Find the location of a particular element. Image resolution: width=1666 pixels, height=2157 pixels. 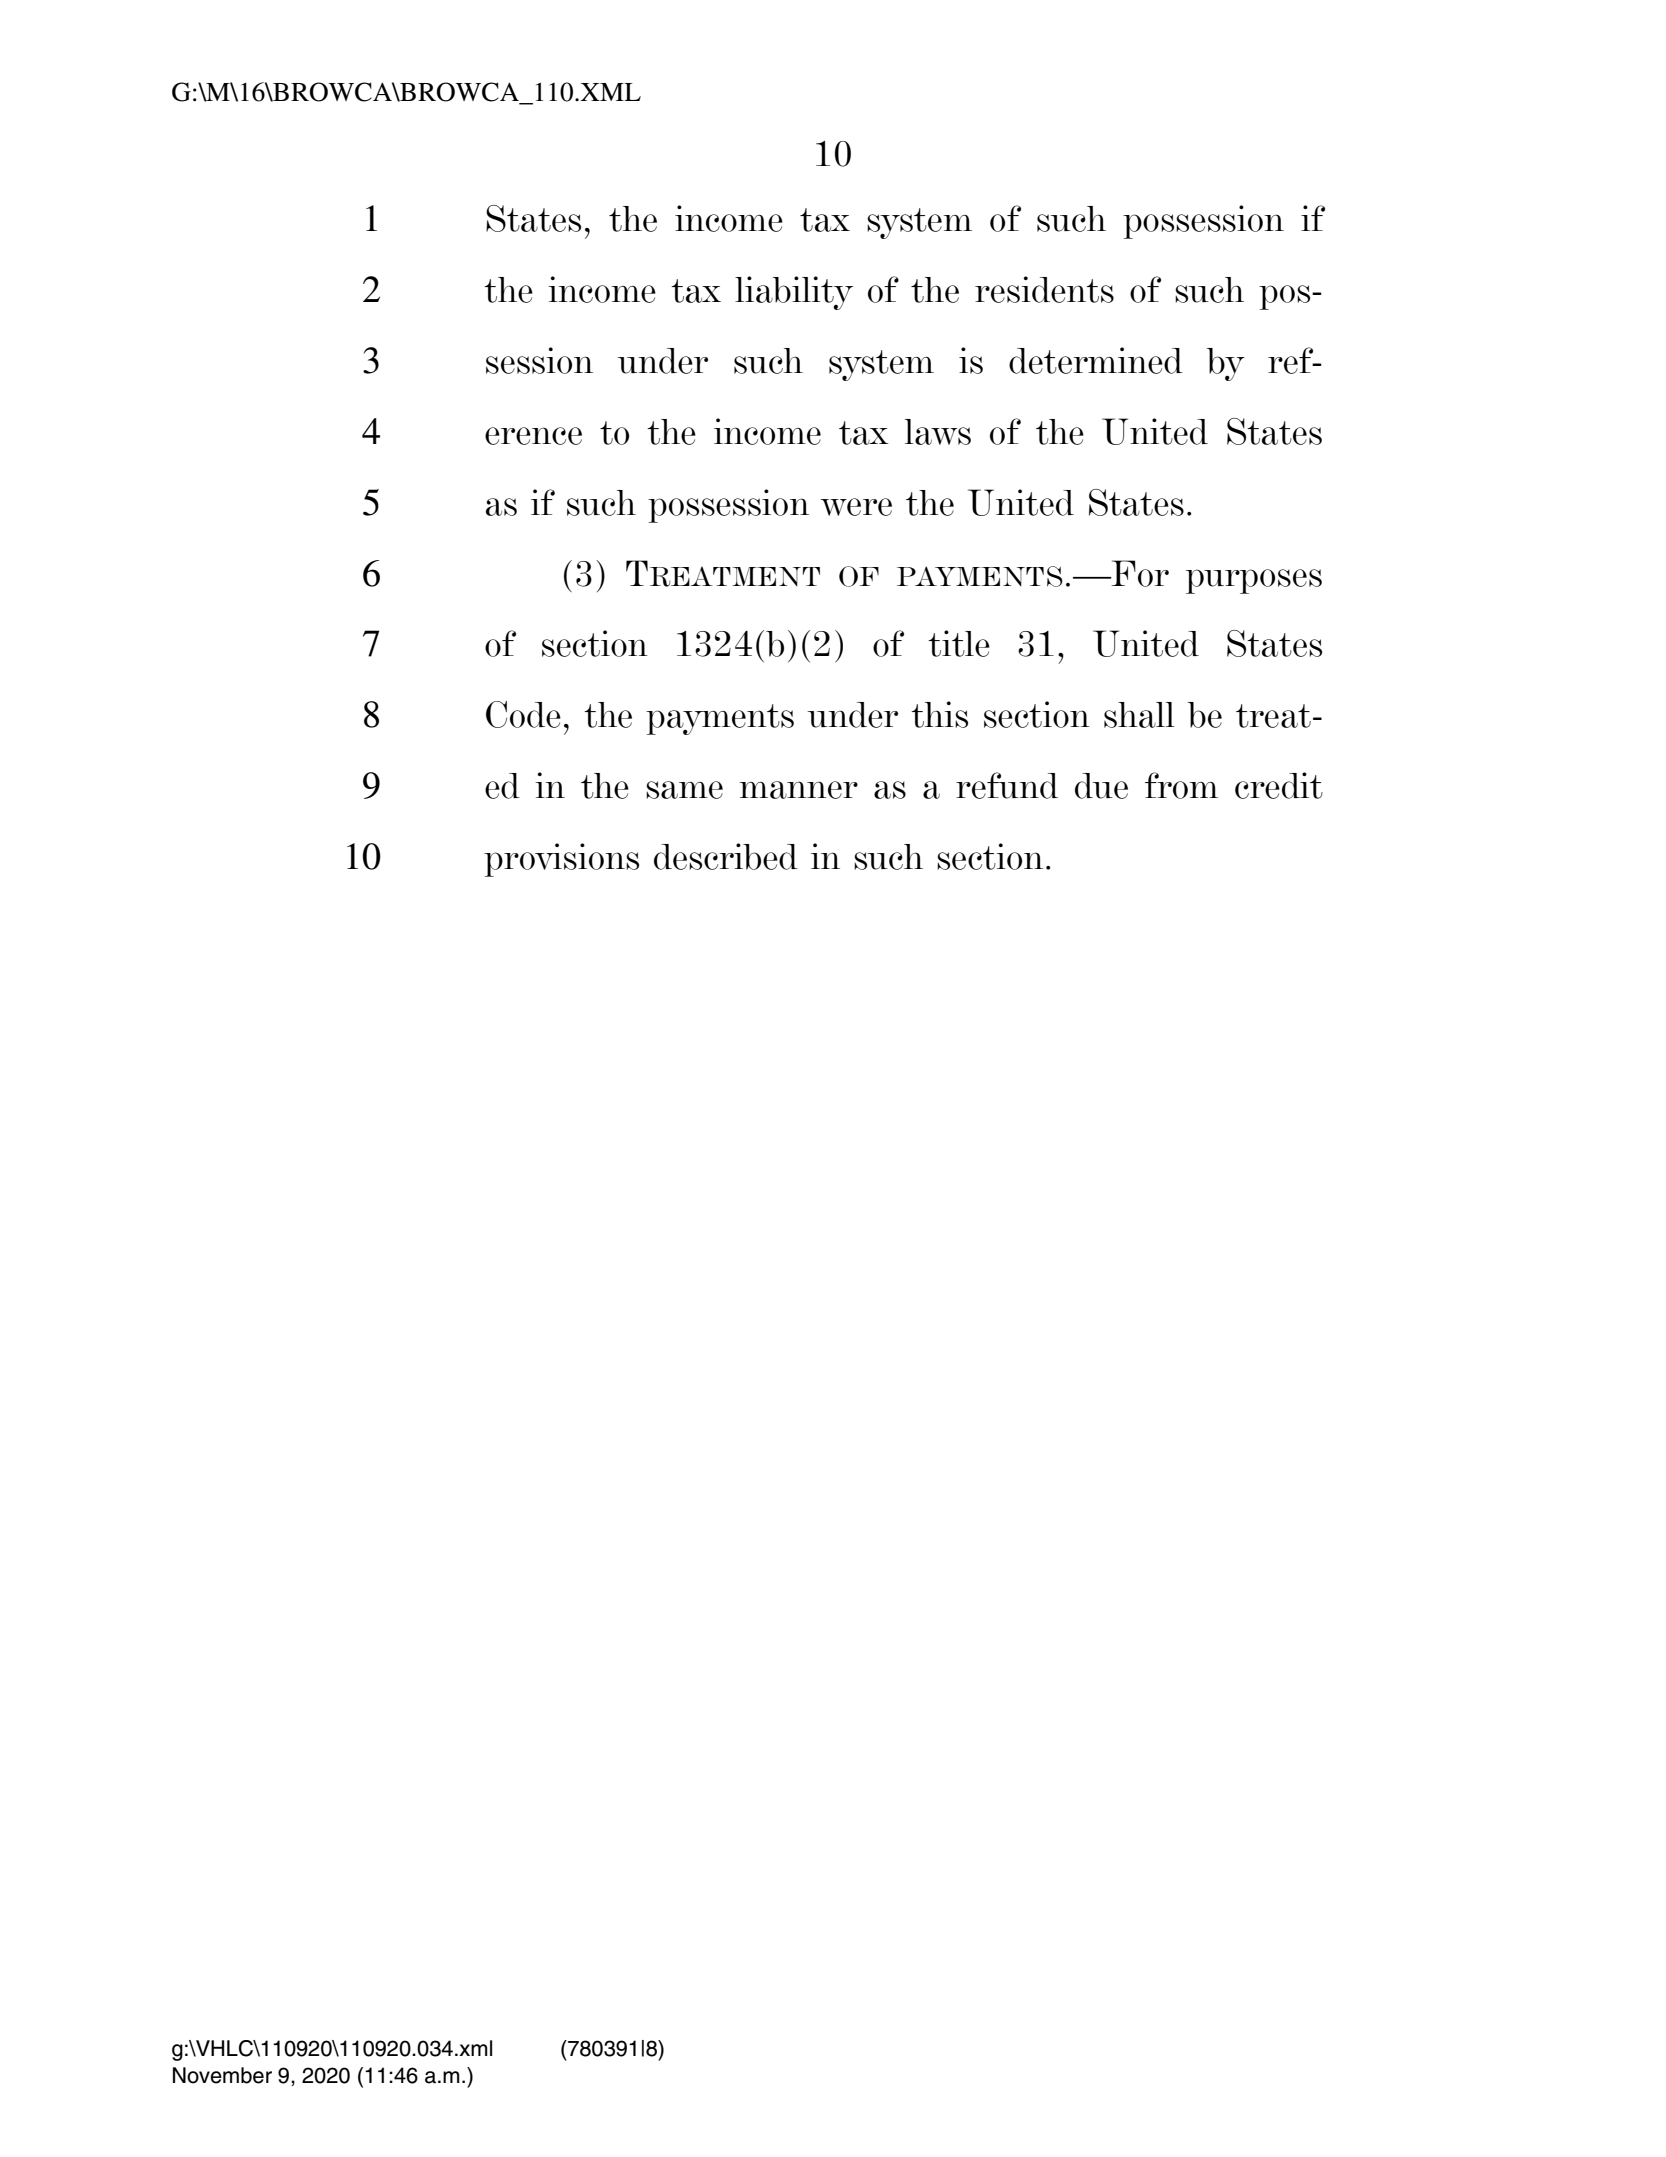

November is located at coordinates (222, 2075).
